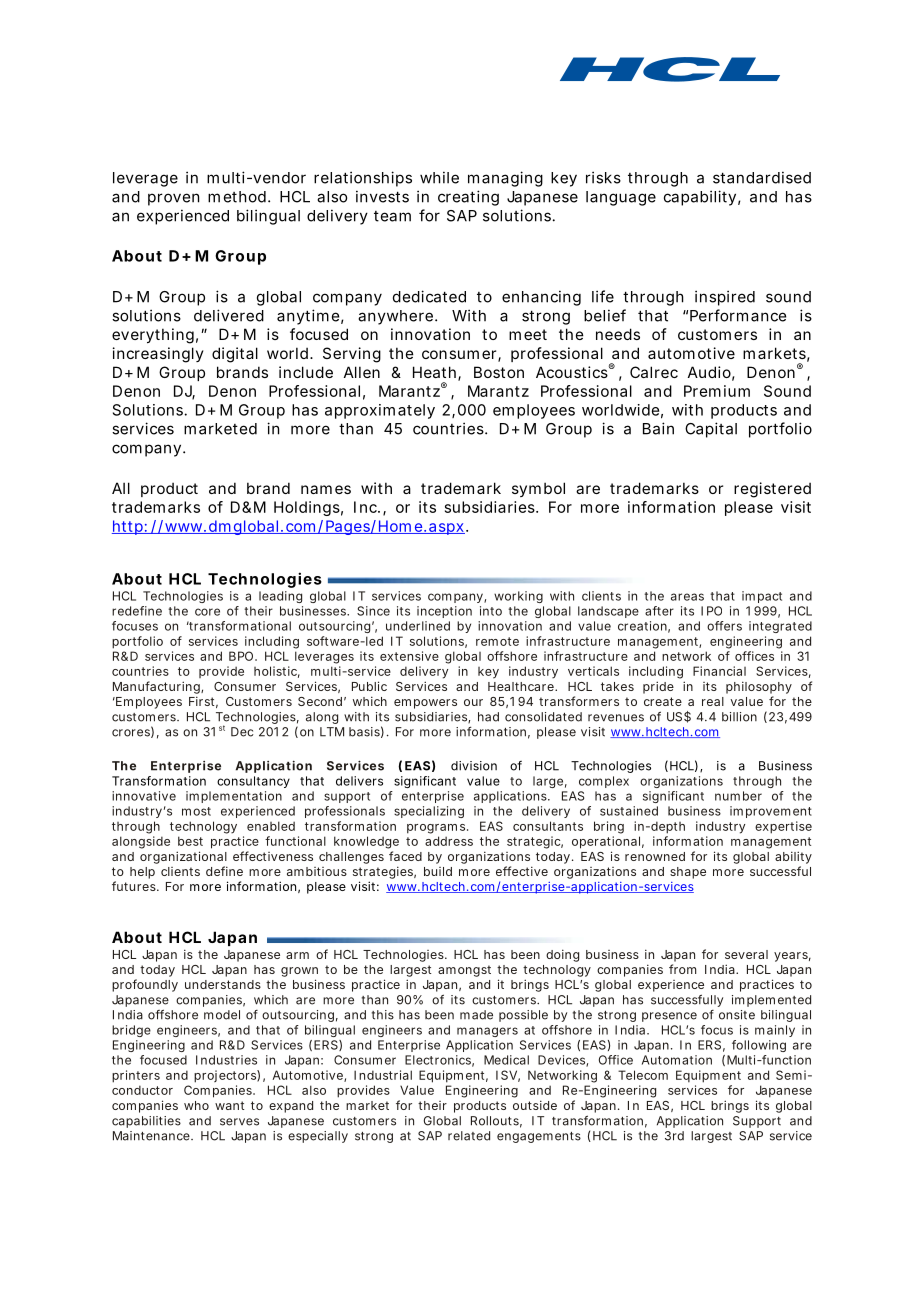 The height and width of the page is (1307, 924). I want to click on approximately, so click(380, 411).
